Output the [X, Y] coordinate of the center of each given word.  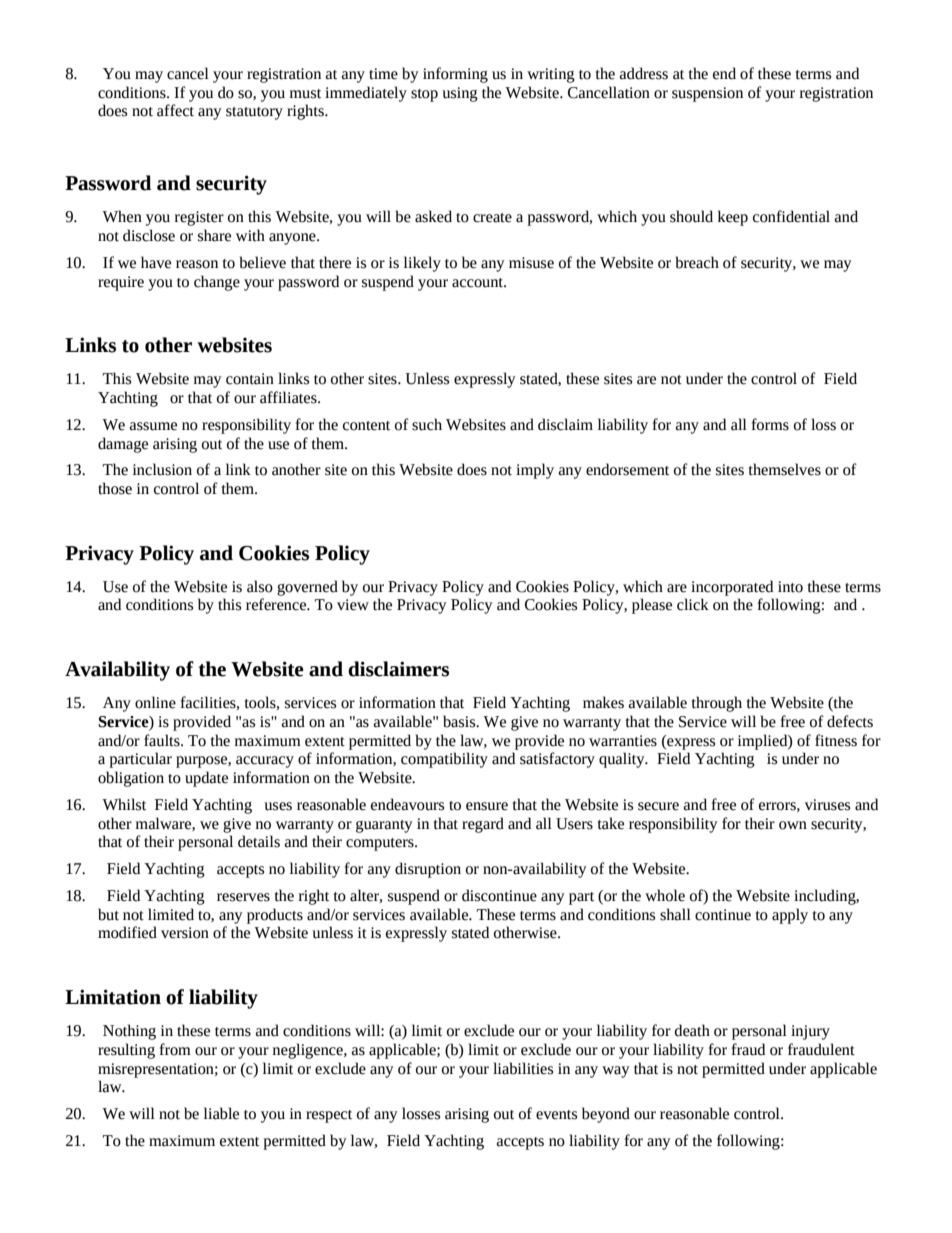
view [353, 605]
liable [221, 1113]
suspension [707, 94]
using [460, 94]
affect [175, 110]
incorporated [732, 588]
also [260, 586]
